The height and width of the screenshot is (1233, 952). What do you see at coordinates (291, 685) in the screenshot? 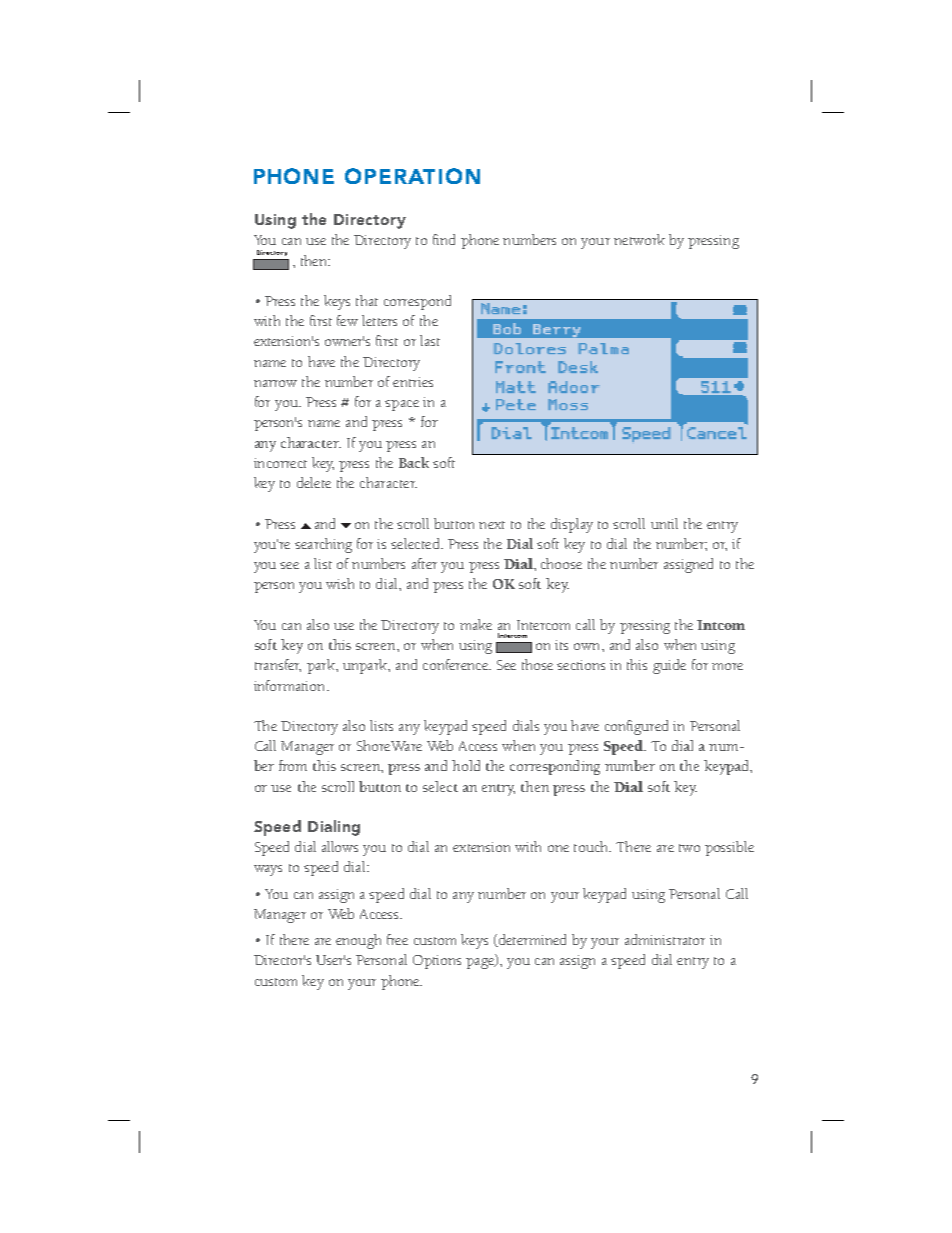
I see `information` at bounding box center [291, 685].
